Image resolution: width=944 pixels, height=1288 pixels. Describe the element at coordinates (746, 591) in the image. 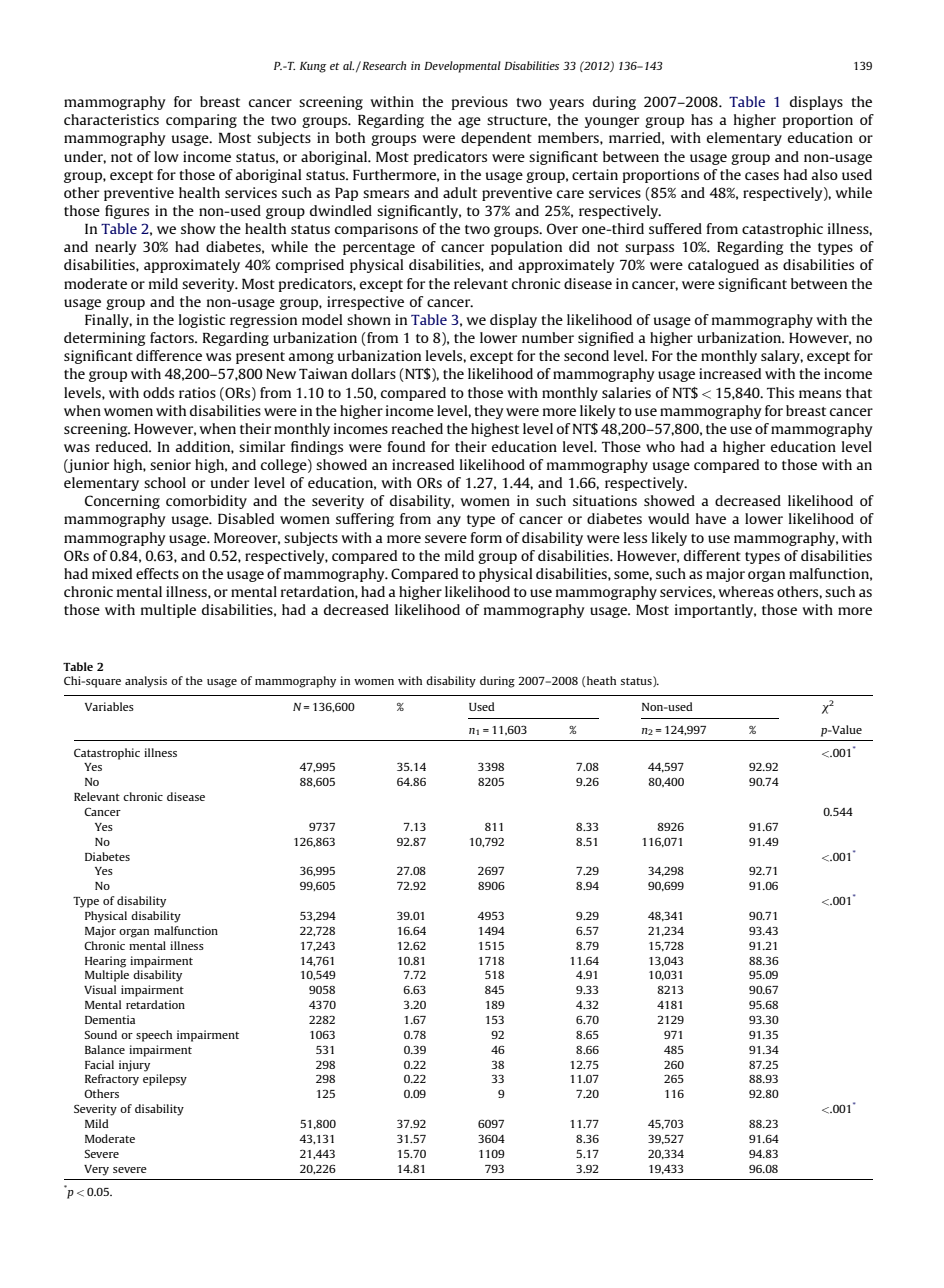

I see `whereas` at that location.
